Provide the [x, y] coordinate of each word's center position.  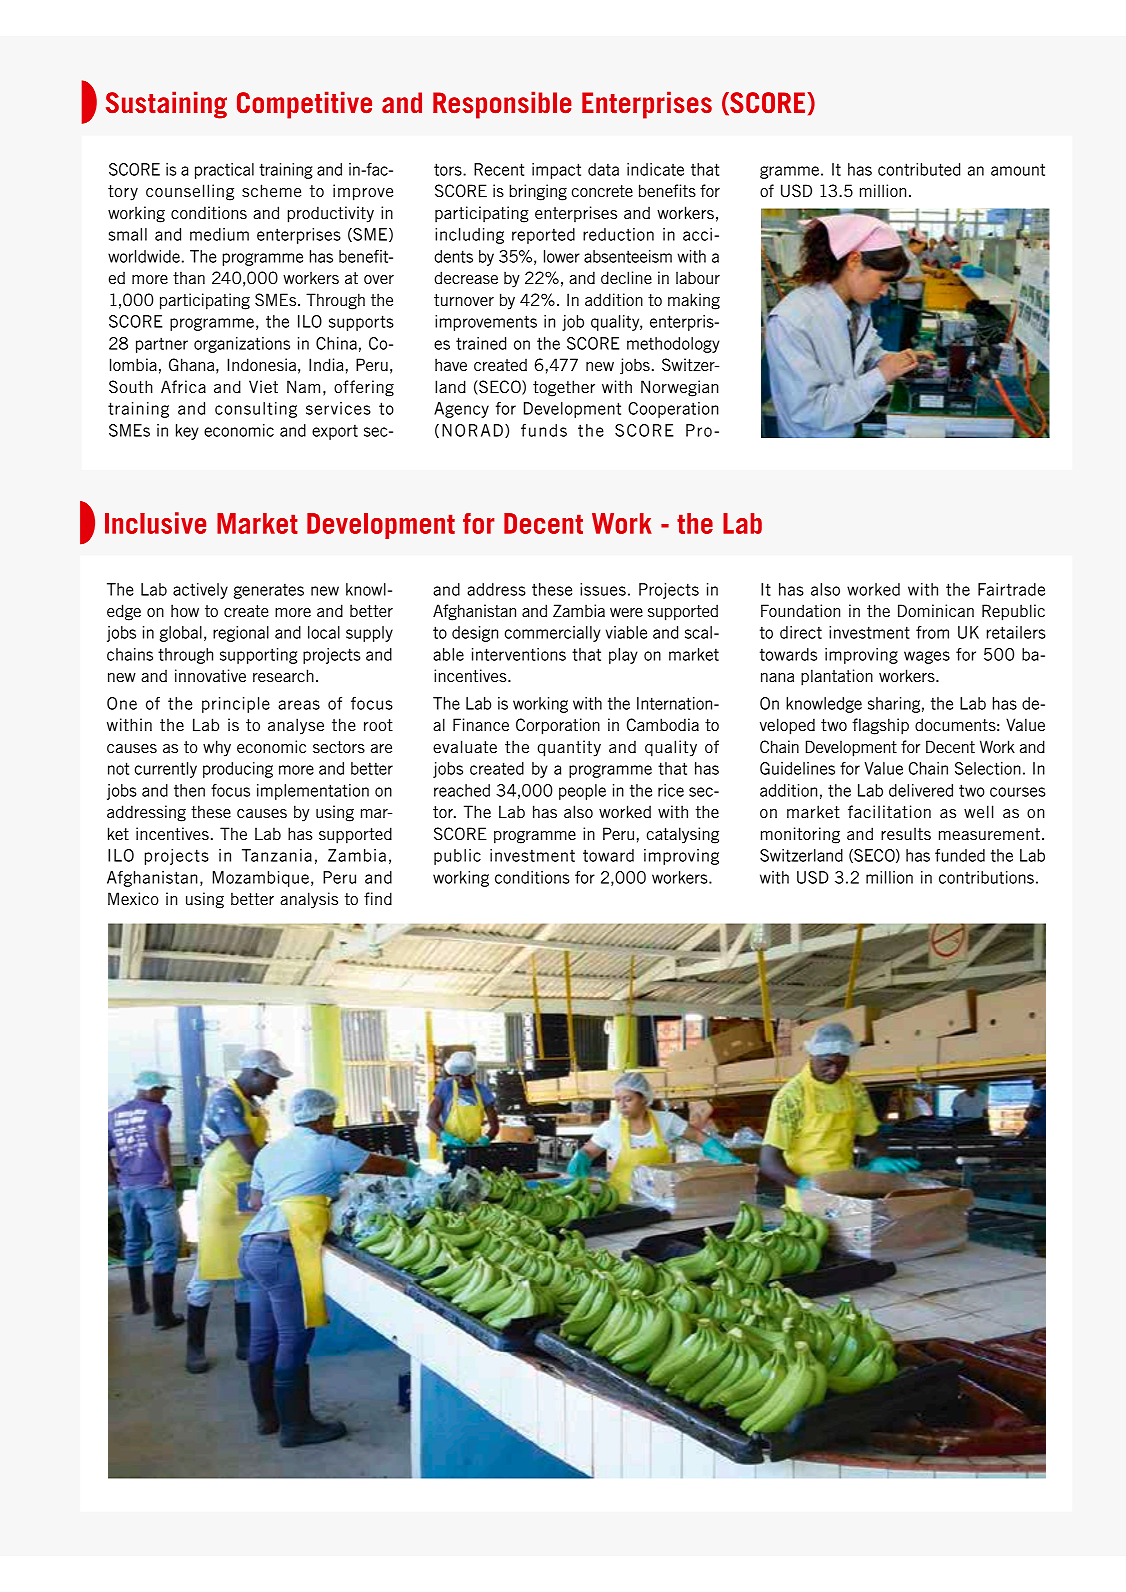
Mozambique [261, 879]
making [694, 301]
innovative [210, 675]
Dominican [936, 610]
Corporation [558, 726]
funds [544, 430]
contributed [919, 169]
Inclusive [155, 523]
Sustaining [166, 105]
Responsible [502, 105]
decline [626, 277]
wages [927, 657]
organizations [242, 345]
